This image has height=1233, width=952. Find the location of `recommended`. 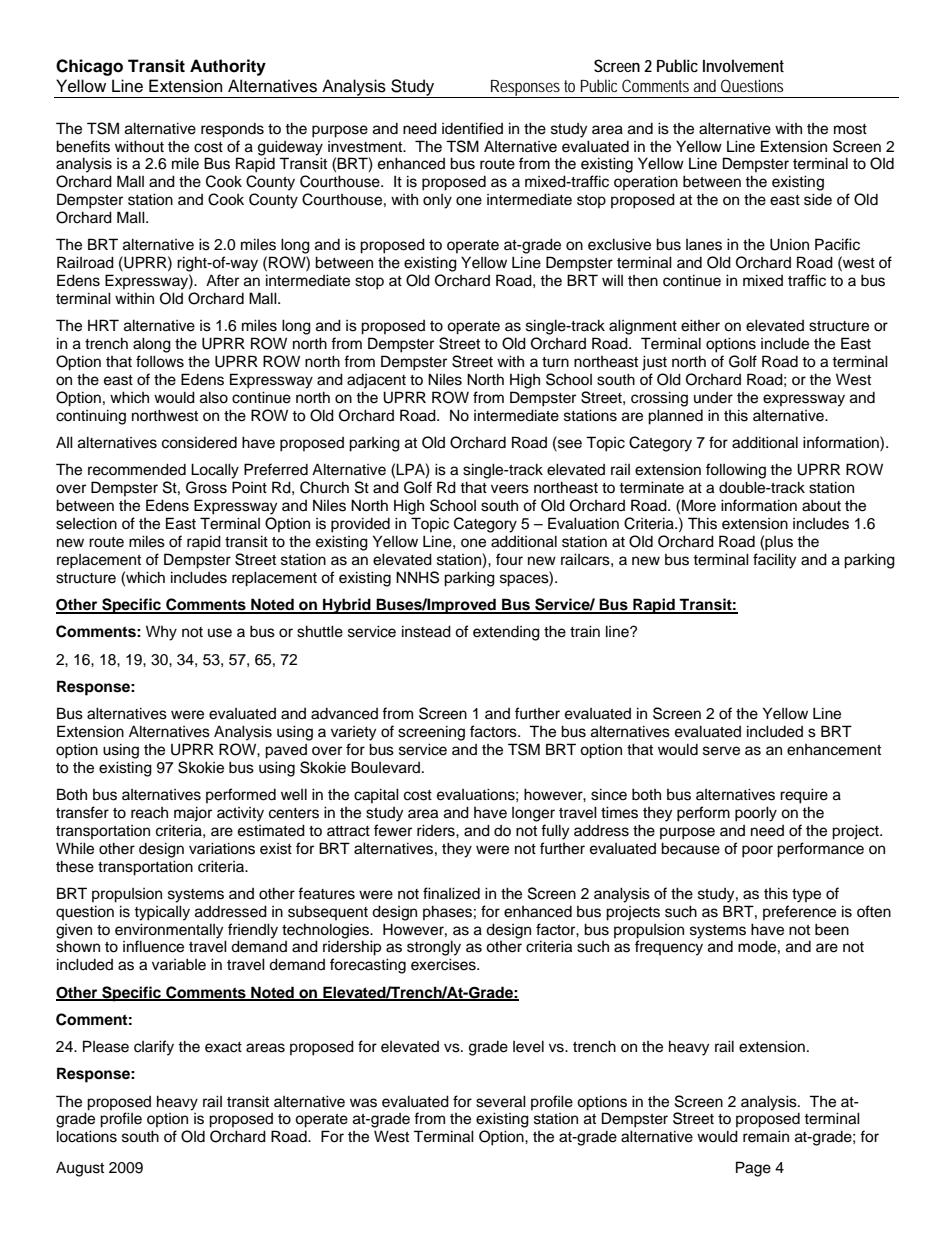

recommended is located at coordinates (137, 469).
